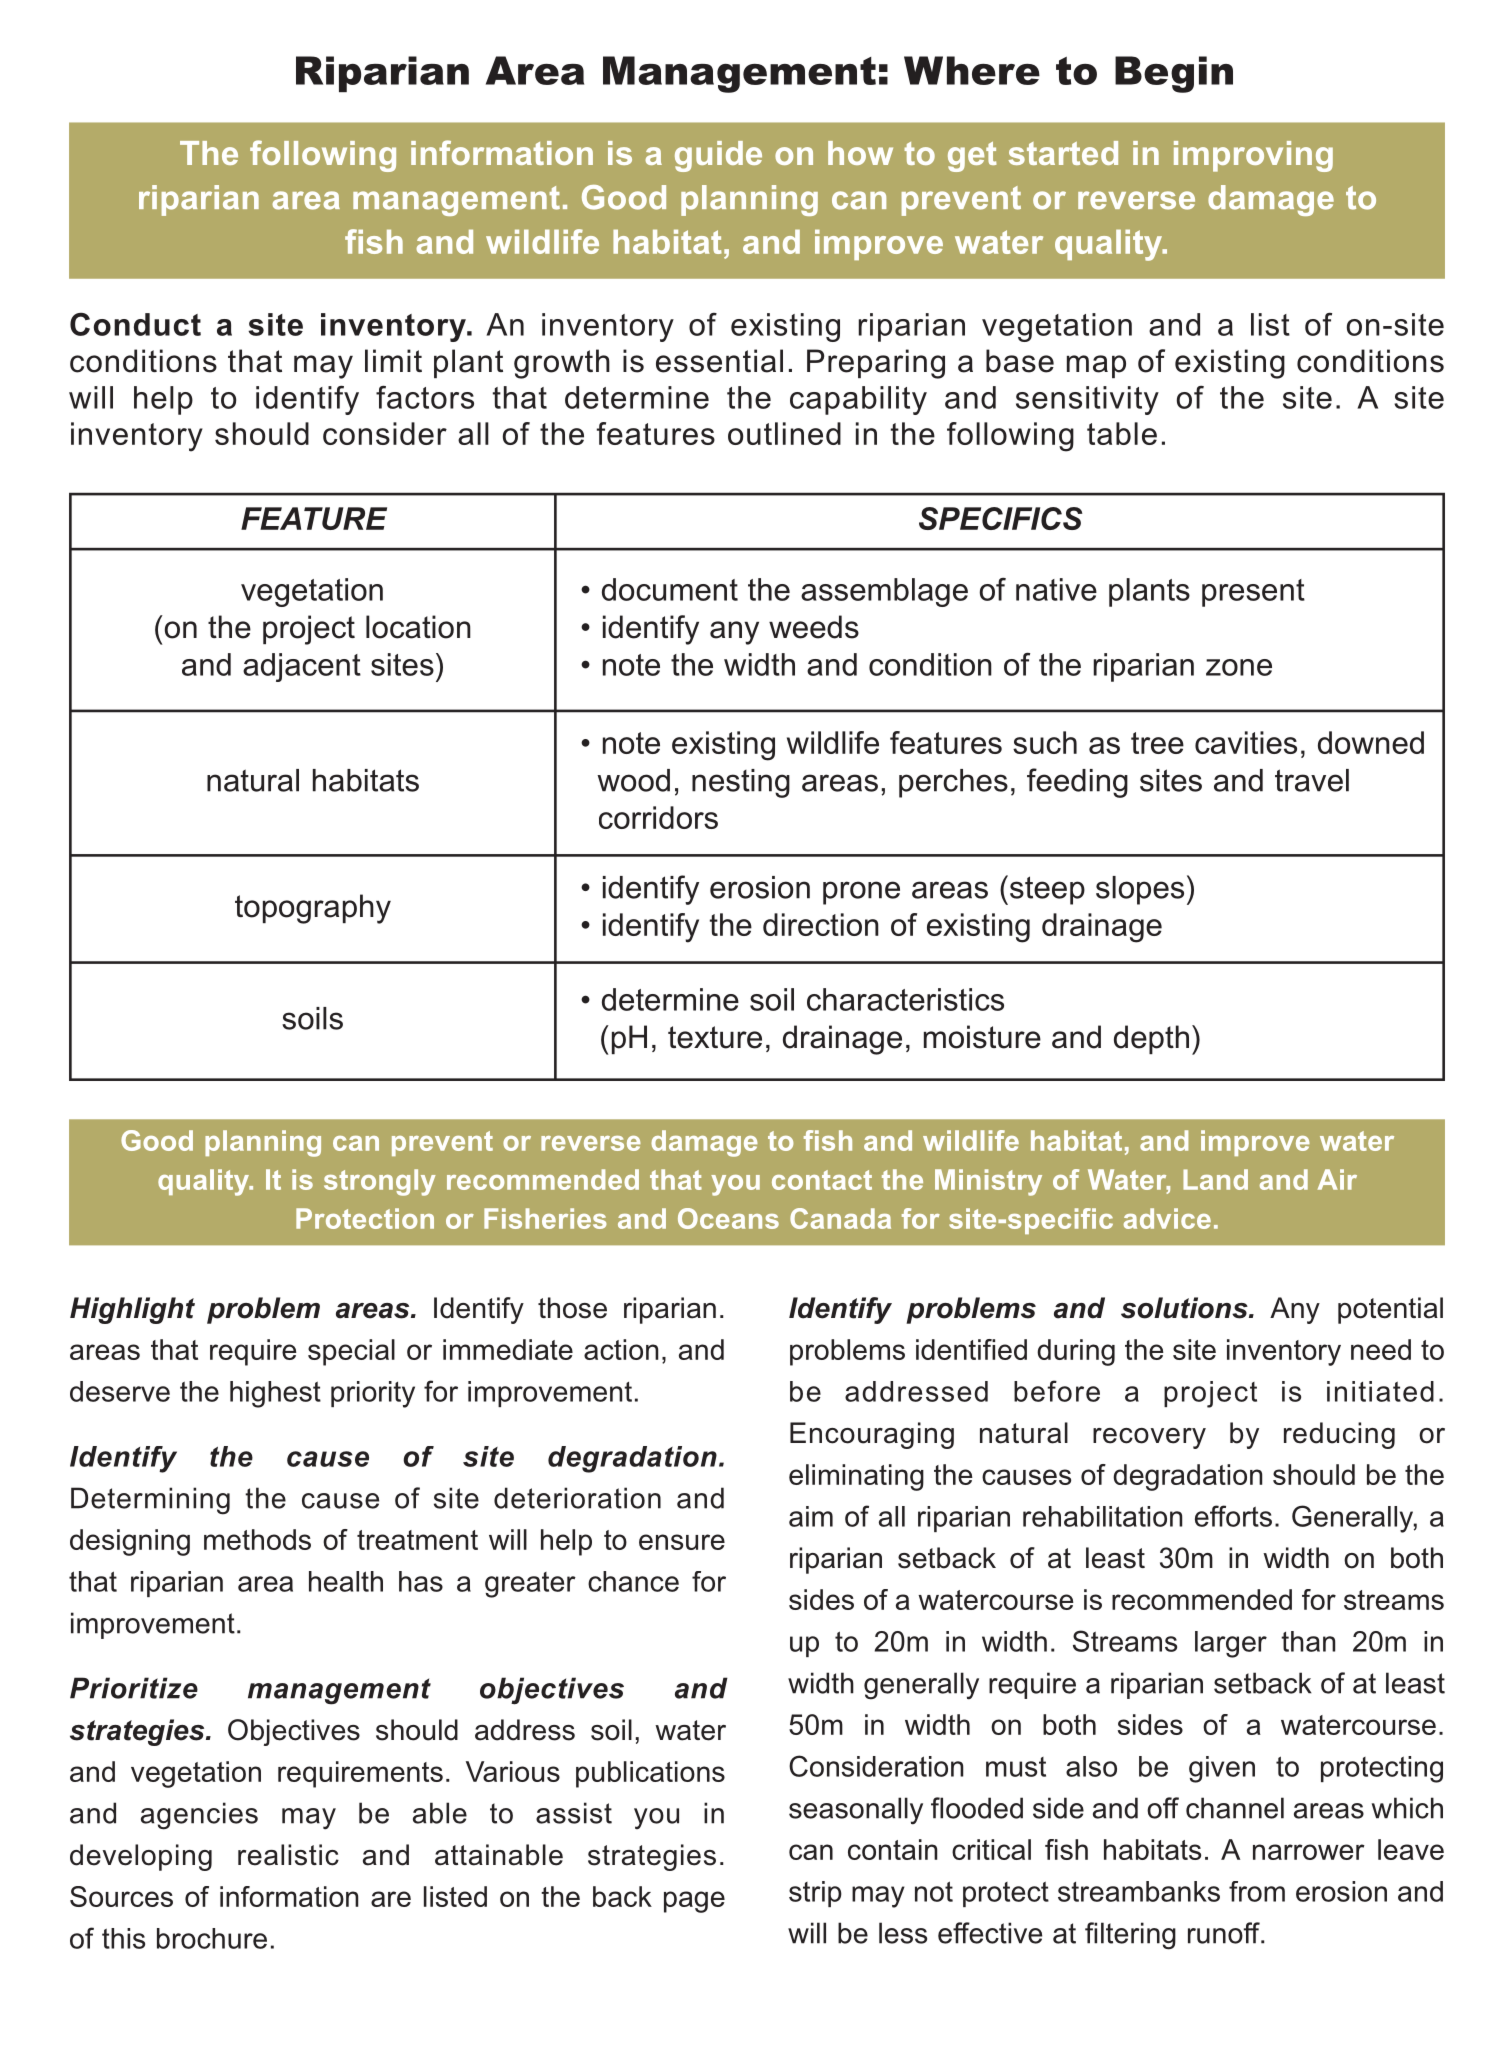 The height and width of the screenshot is (2063, 1501). I want to click on guide, so click(718, 156).
